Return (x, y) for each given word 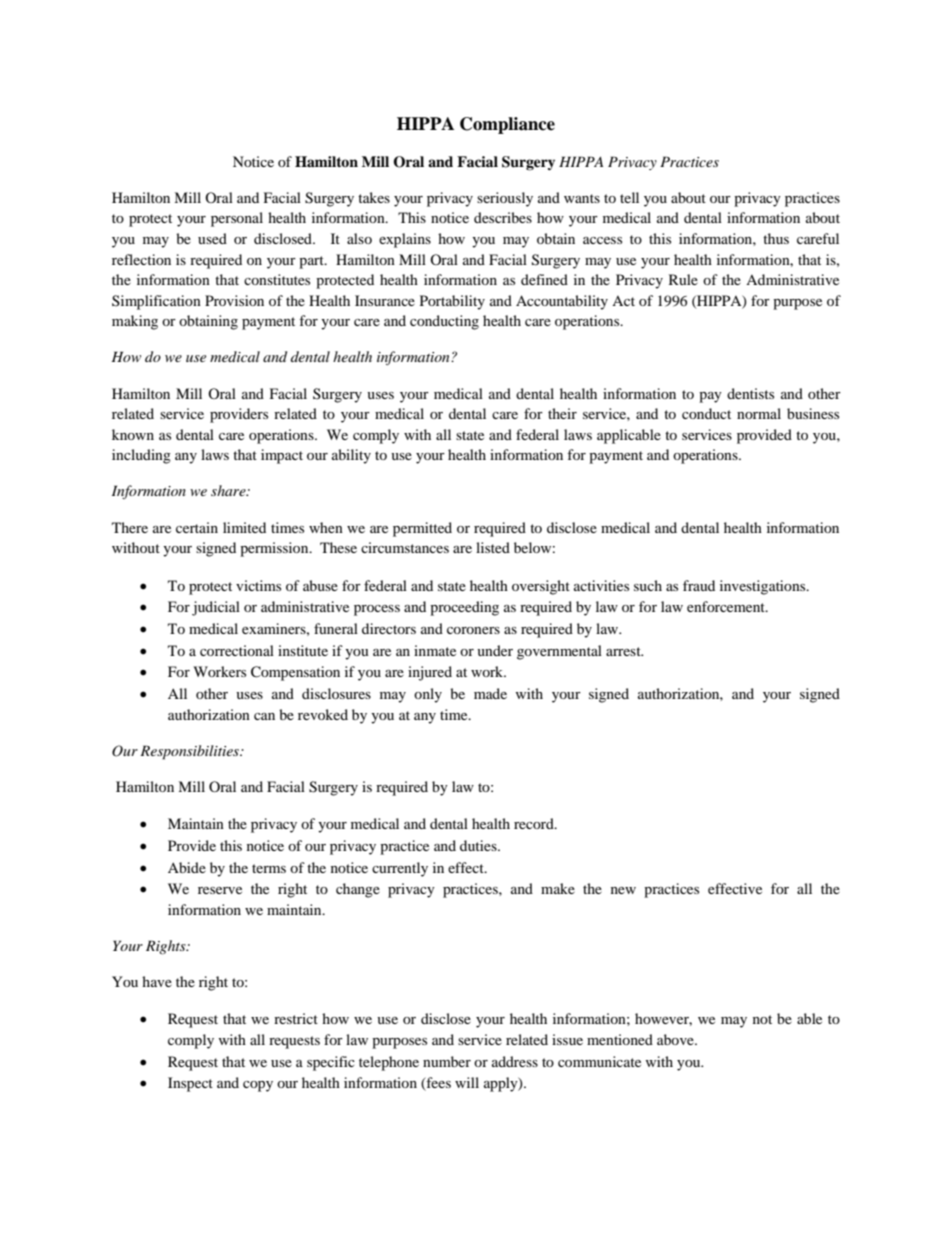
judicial (216, 608)
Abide (187, 867)
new (623, 890)
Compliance (507, 125)
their (562, 413)
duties (479, 845)
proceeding (464, 608)
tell (629, 197)
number (447, 1061)
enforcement (727, 606)
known (133, 434)
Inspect (190, 1084)
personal (237, 219)
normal (759, 413)
